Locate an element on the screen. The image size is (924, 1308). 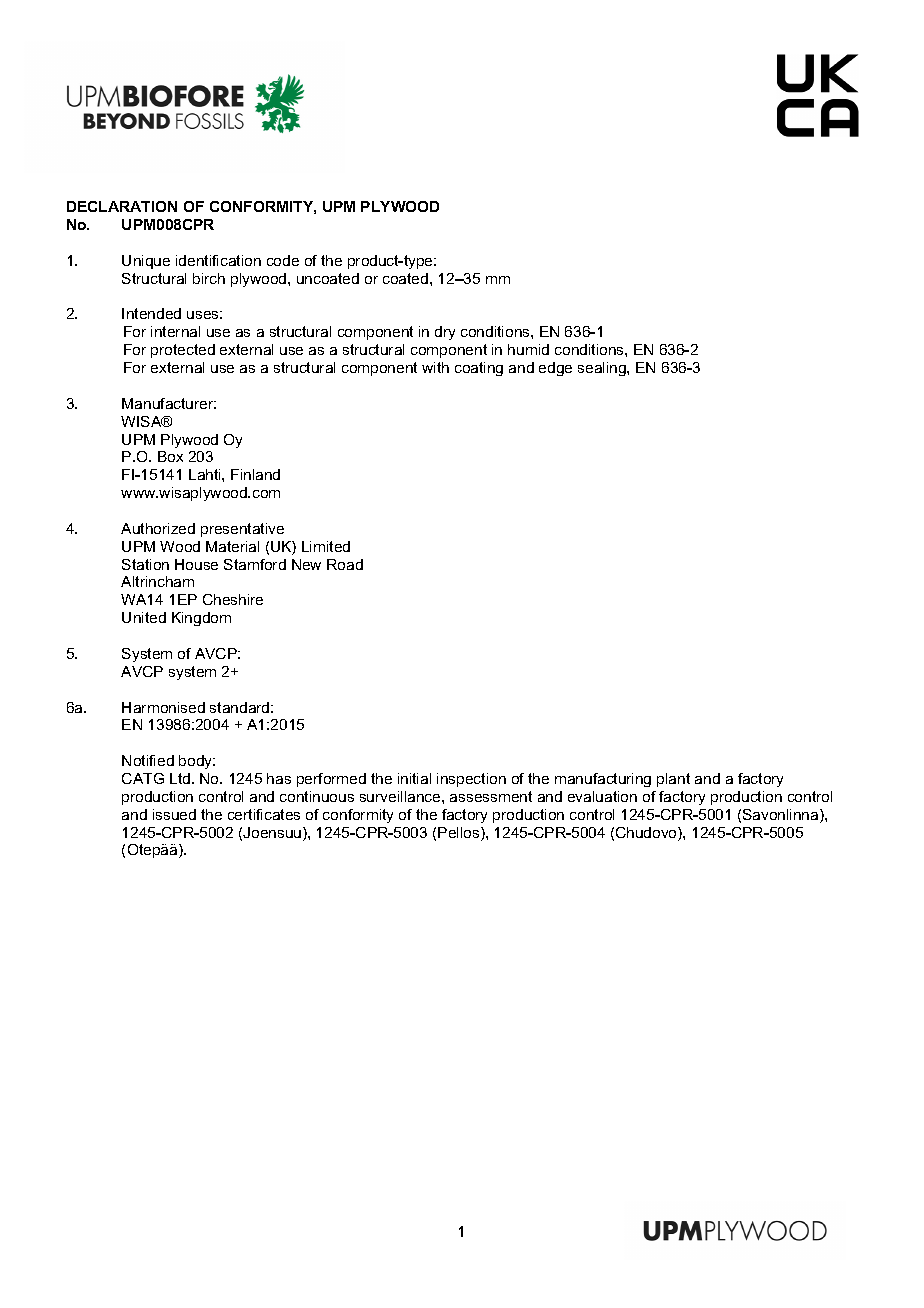
Box is located at coordinates (170, 456).
